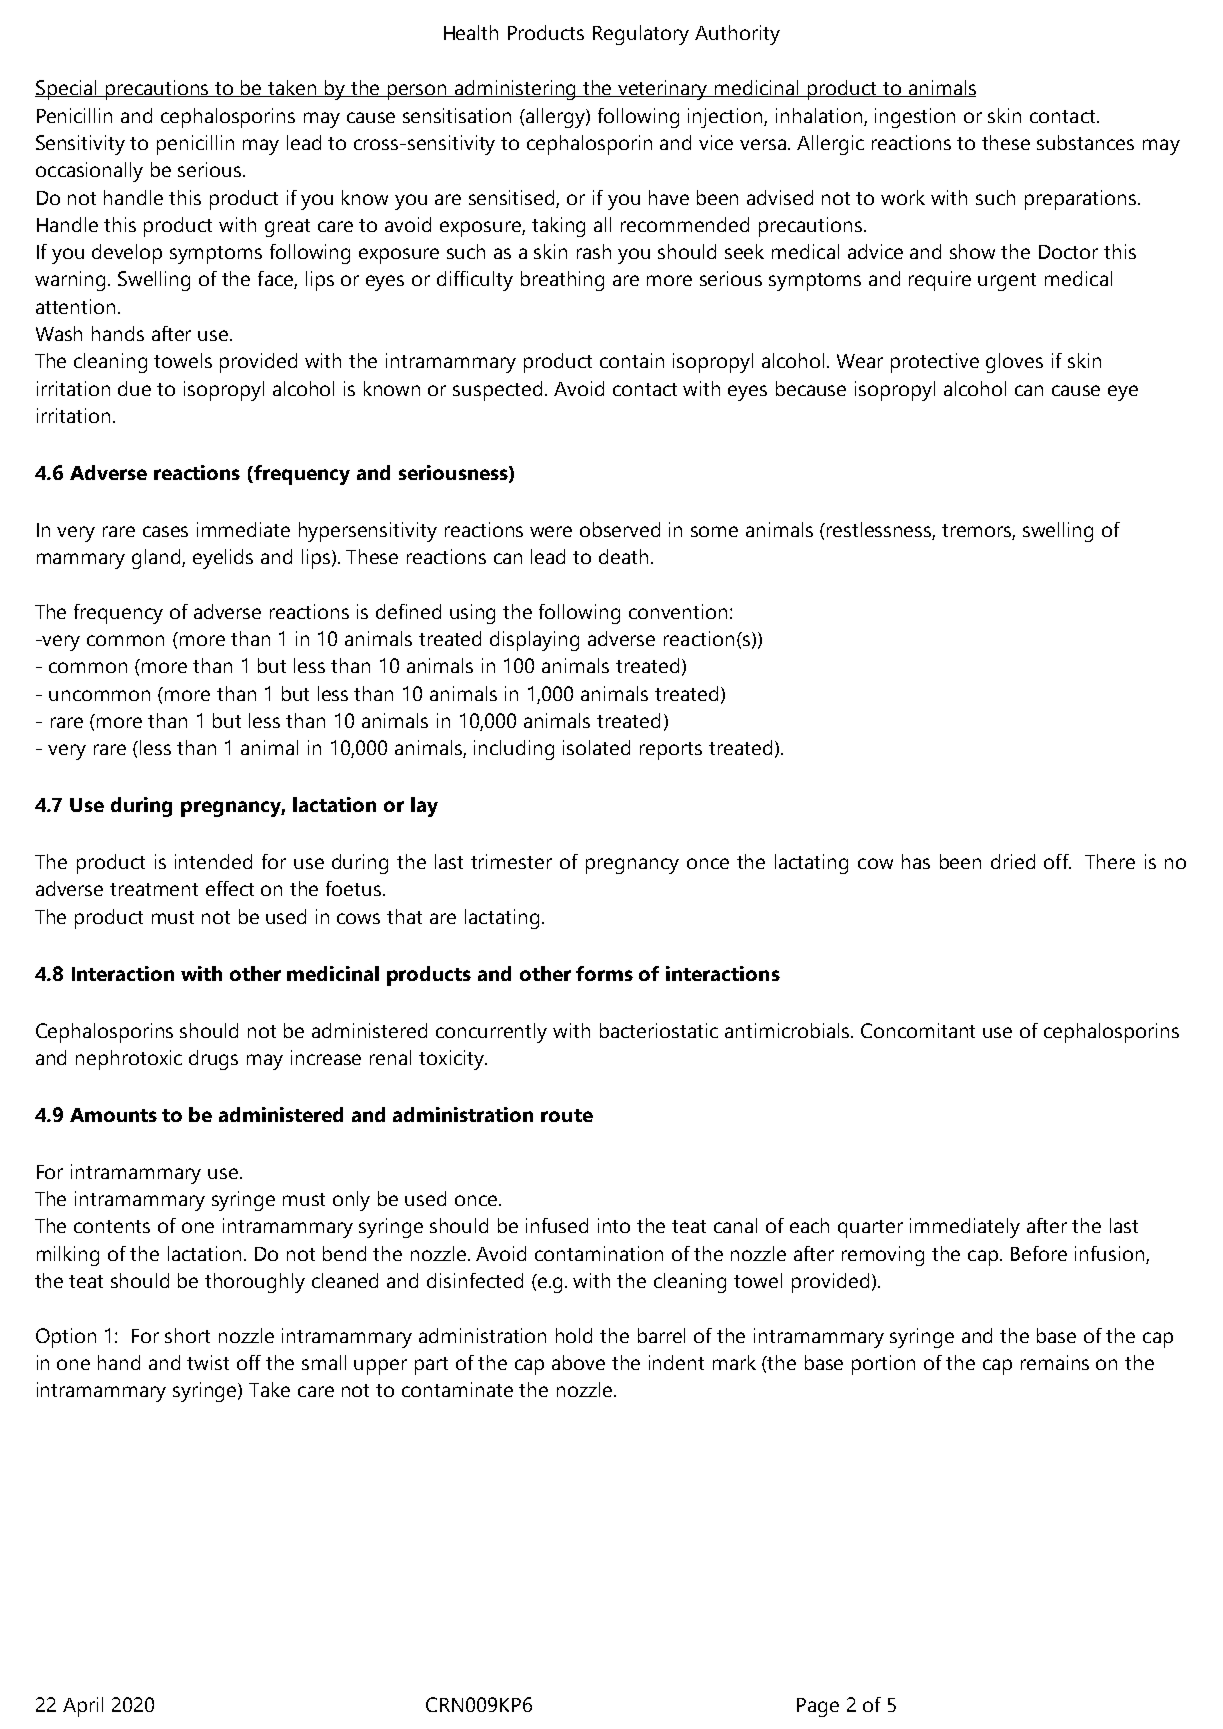 The image size is (1223, 1729). What do you see at coordinates (67, 90) in the image?
I see `Special` at bounding box center [67, 90].
